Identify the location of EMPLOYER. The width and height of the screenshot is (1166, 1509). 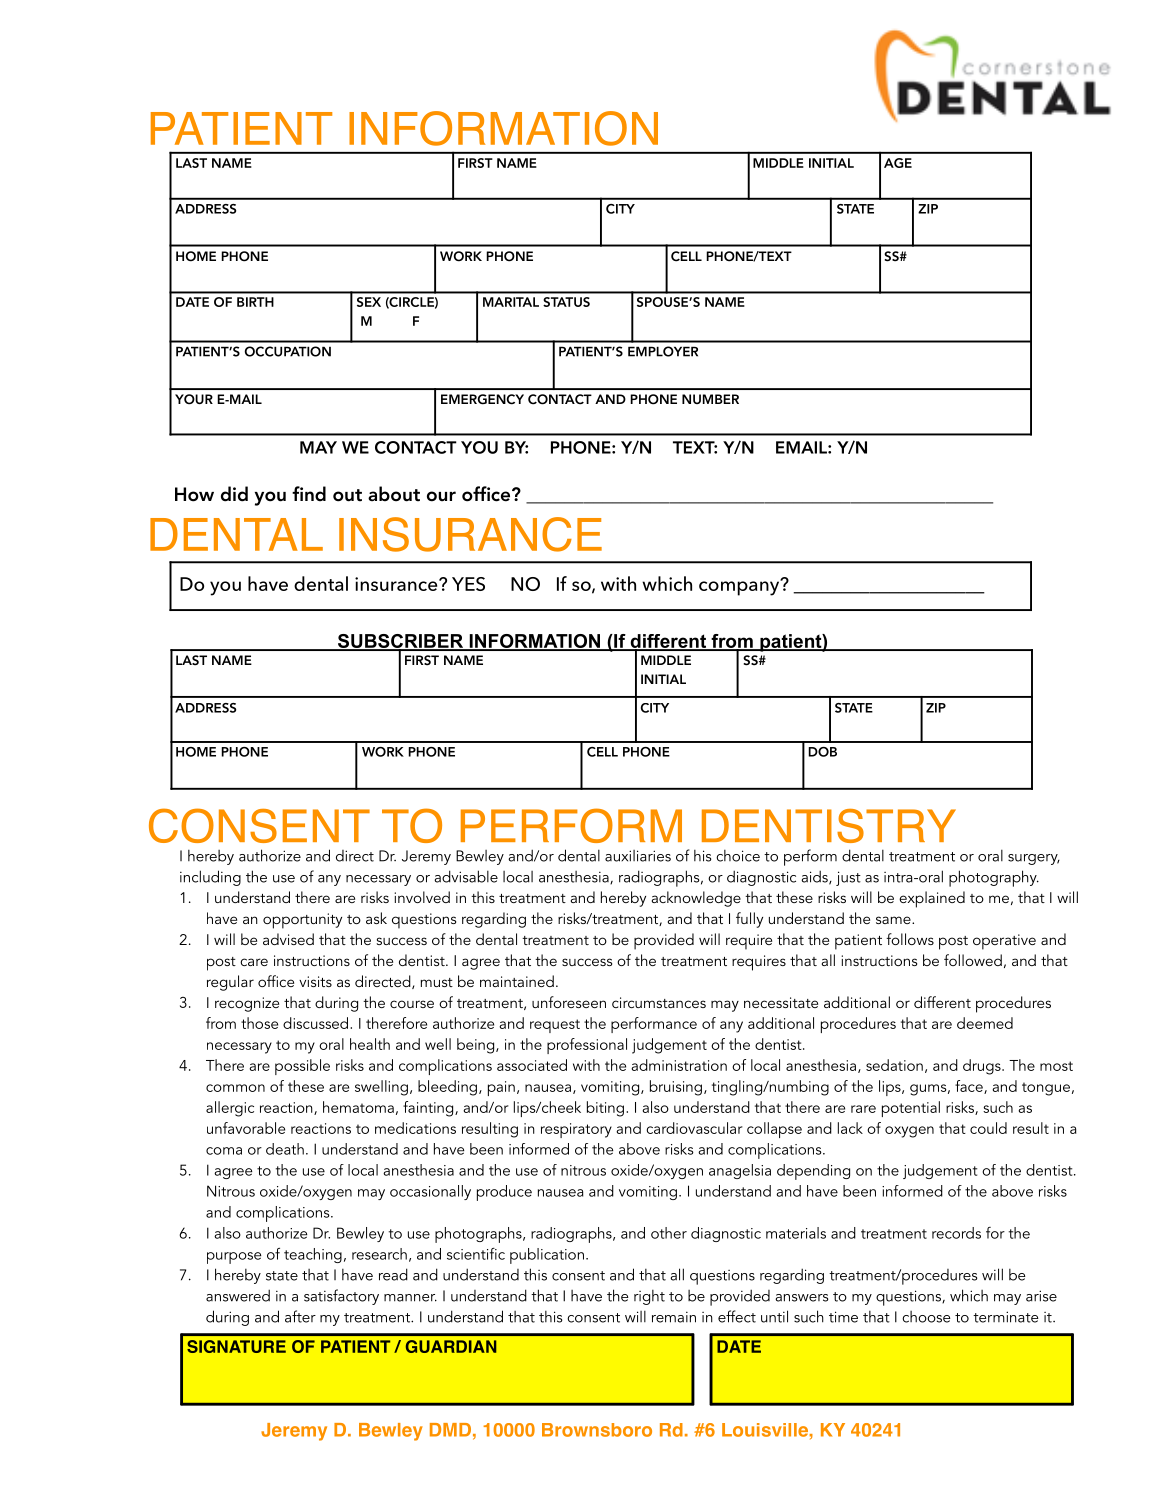
(663, 351).
